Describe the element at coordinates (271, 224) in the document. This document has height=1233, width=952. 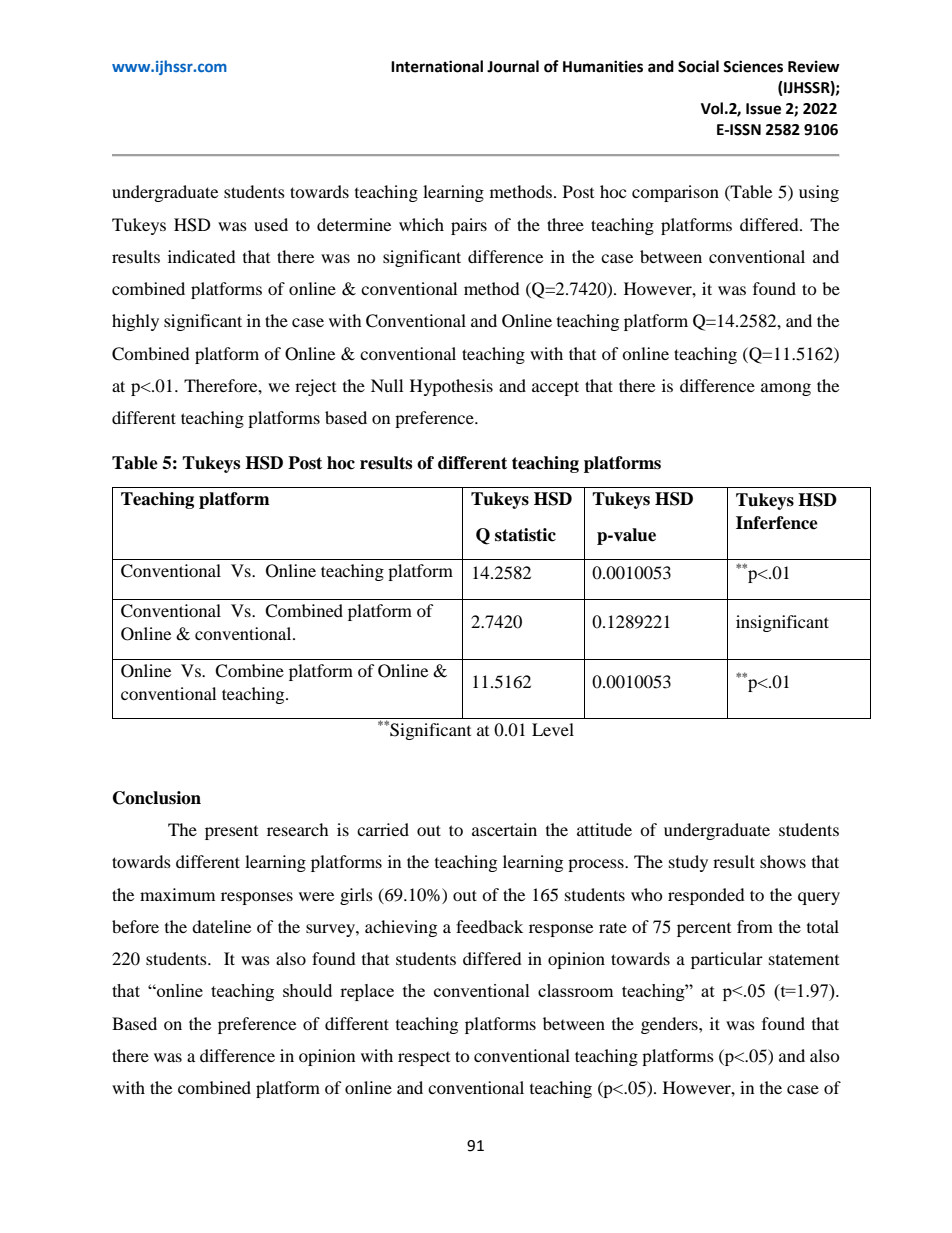
I see `used` at that location.
